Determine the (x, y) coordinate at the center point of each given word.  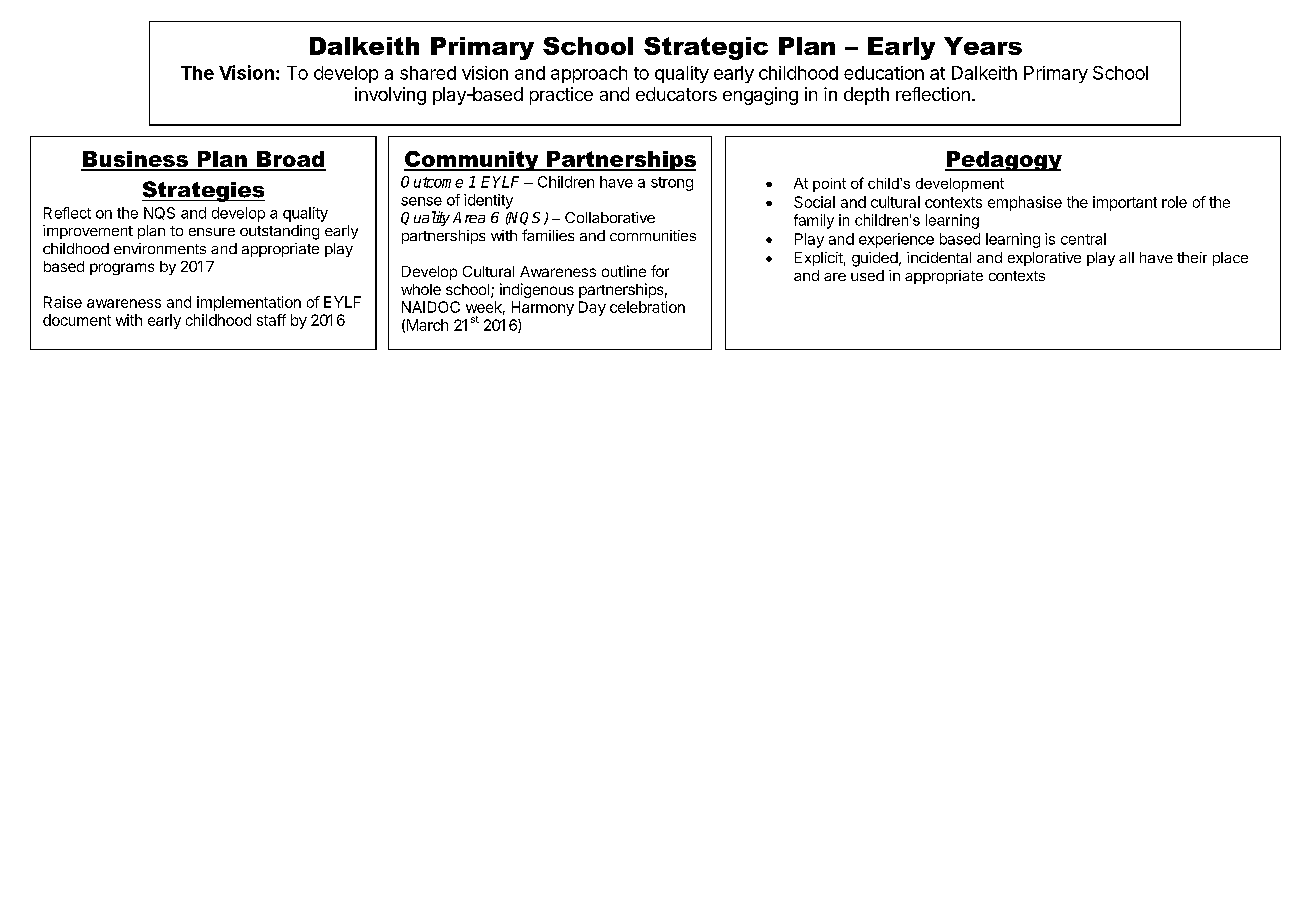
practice (561, 96)
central (1083, 239)
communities (653, 235)
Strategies (203, 191)
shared (428, 73)
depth (866, 96)
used (867, 275)
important (1125, 203)
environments (160, 248)
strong (672, 184)
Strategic (706, 48)
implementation (249, 303)
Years (983, 46)
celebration (647, 307)
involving (390, 96)
